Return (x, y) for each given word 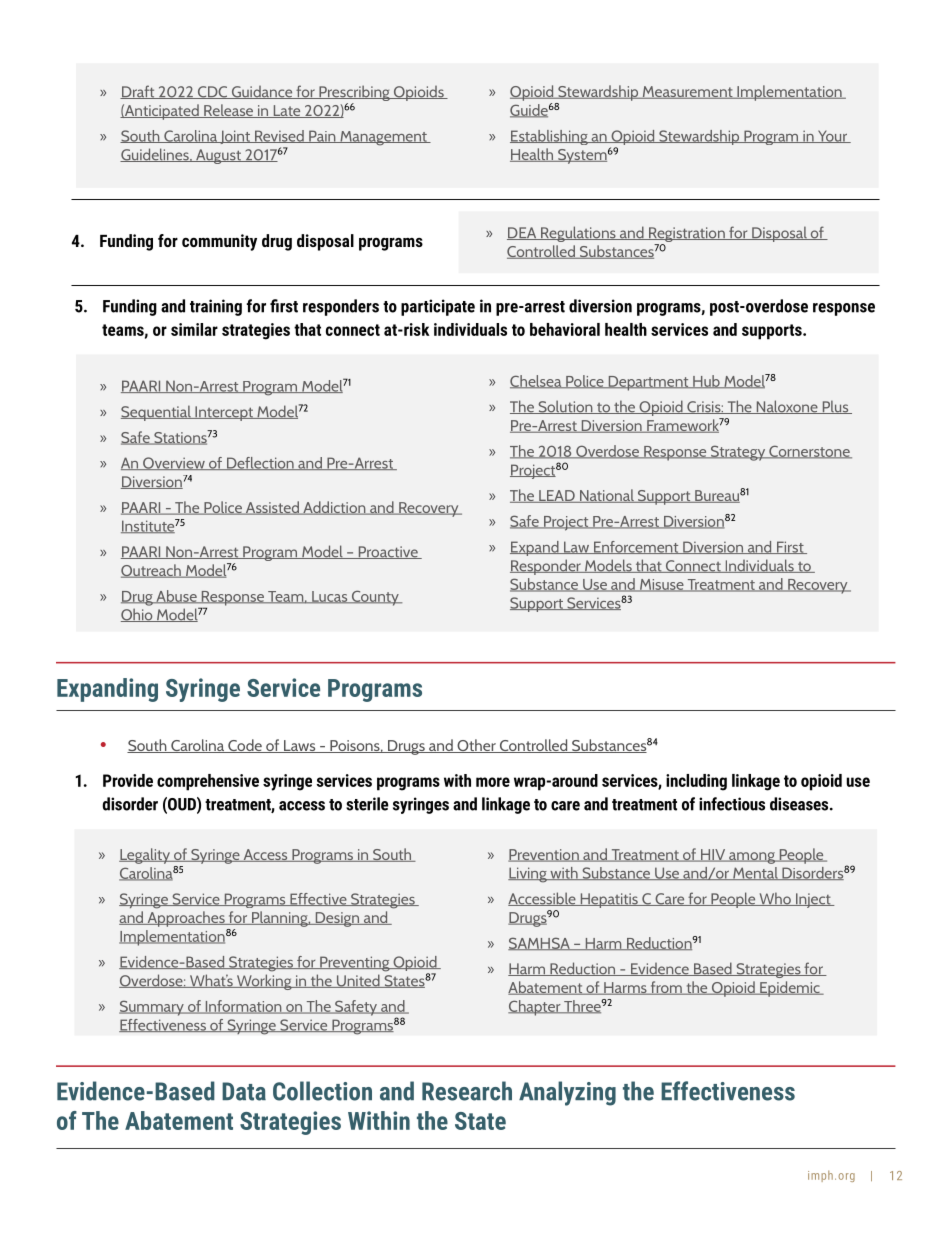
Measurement (687, 92)
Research (467, 1091)
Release (229, 111)
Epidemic (790, 989)
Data (244, 1091)
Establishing (550, 137)
